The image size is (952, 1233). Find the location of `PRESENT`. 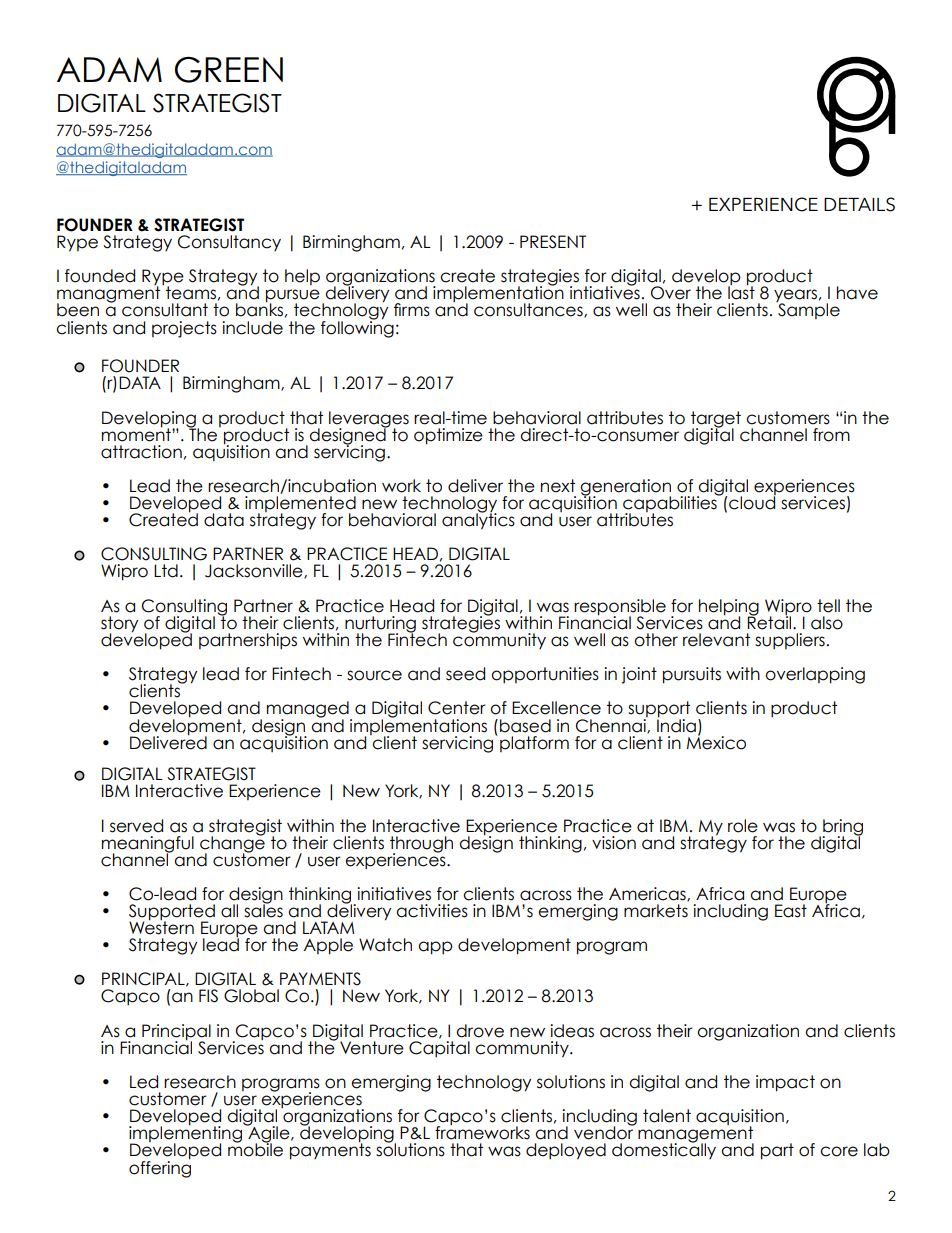

PRESENT is located at coordinates (553, 242).
